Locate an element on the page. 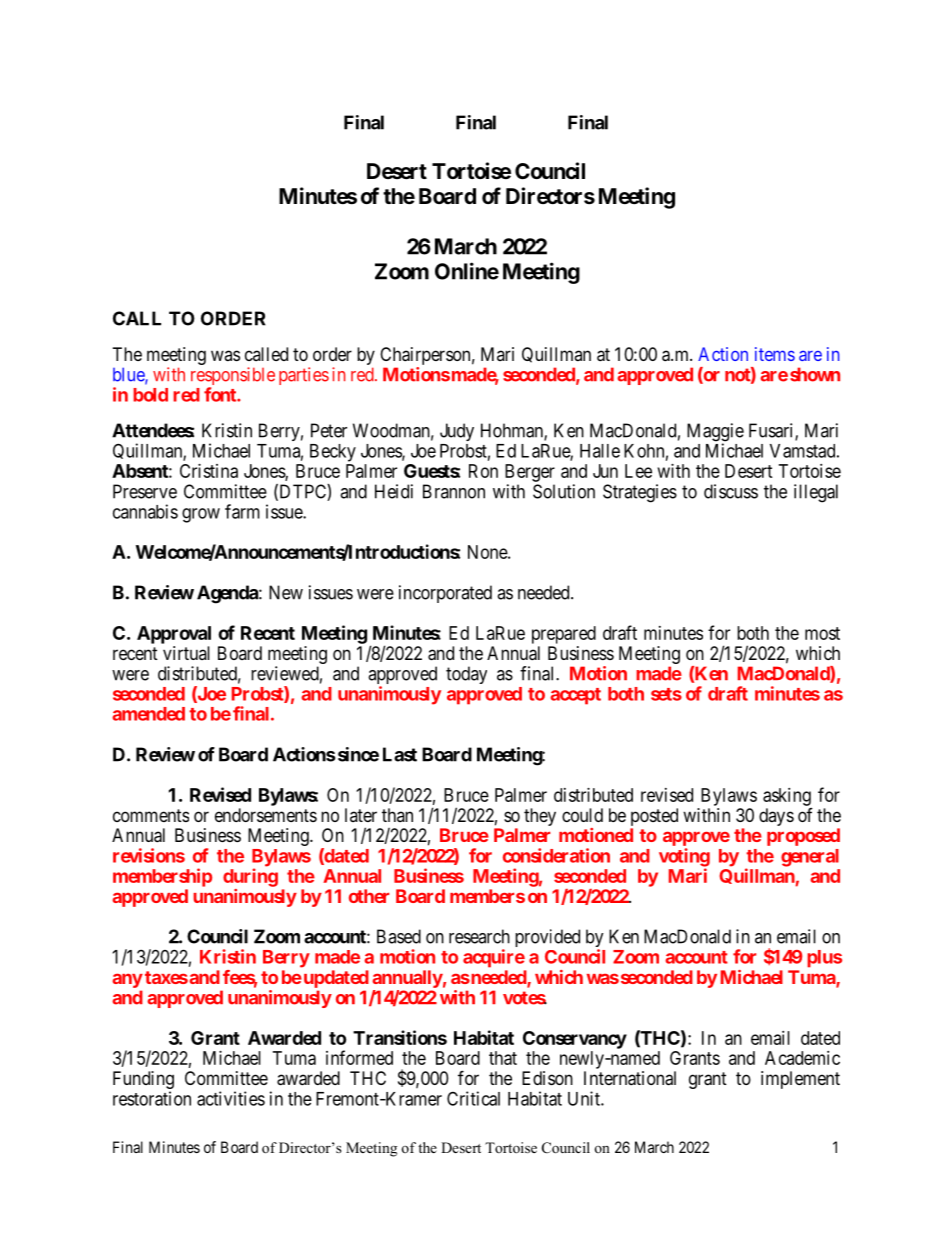 This document has height=1233, width=952. voting is located at coordinates (684, 858).
